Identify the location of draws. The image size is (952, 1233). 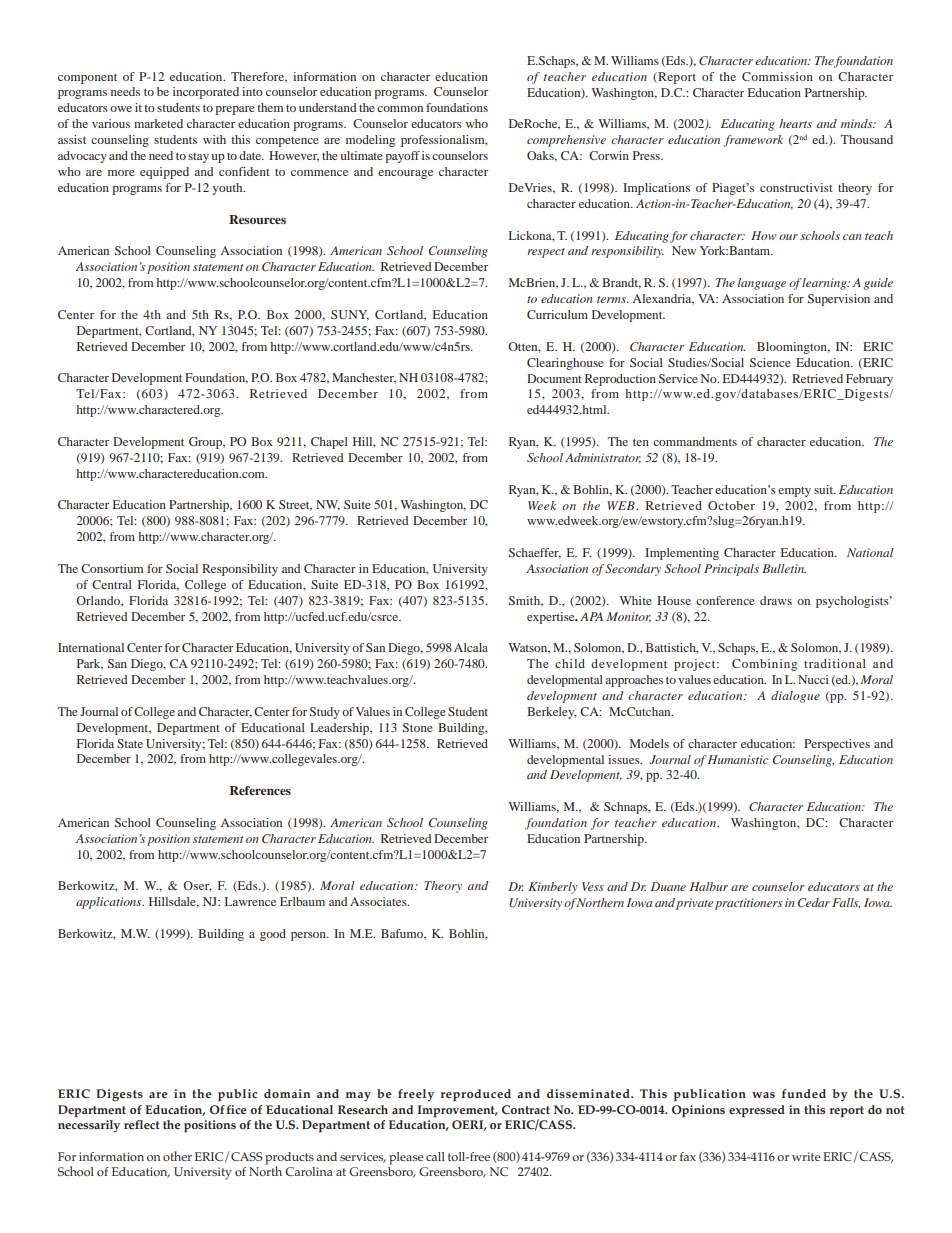
(776, 600).
